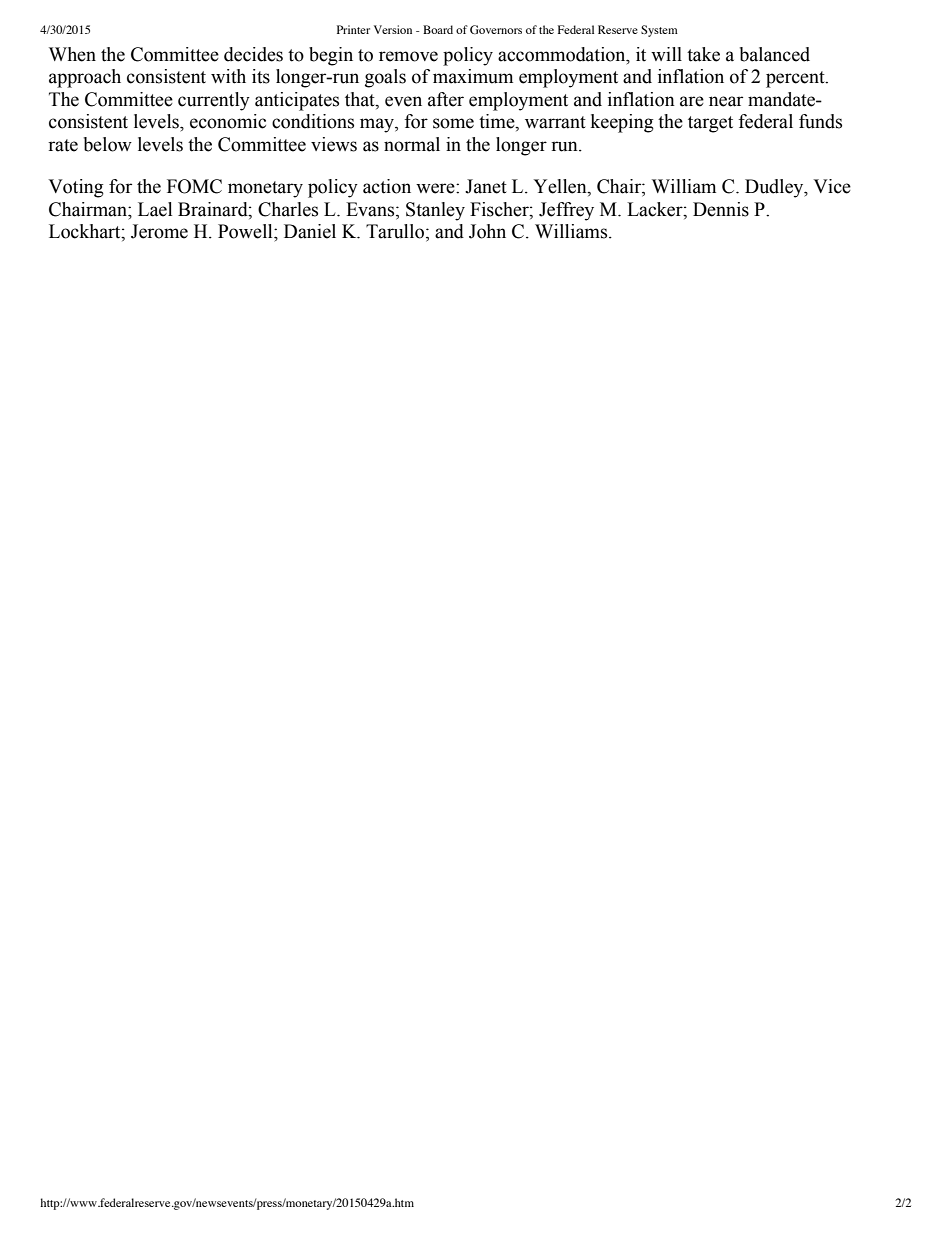 This image has height=1233, width=952. I want to click on near, so click(726, 101).
